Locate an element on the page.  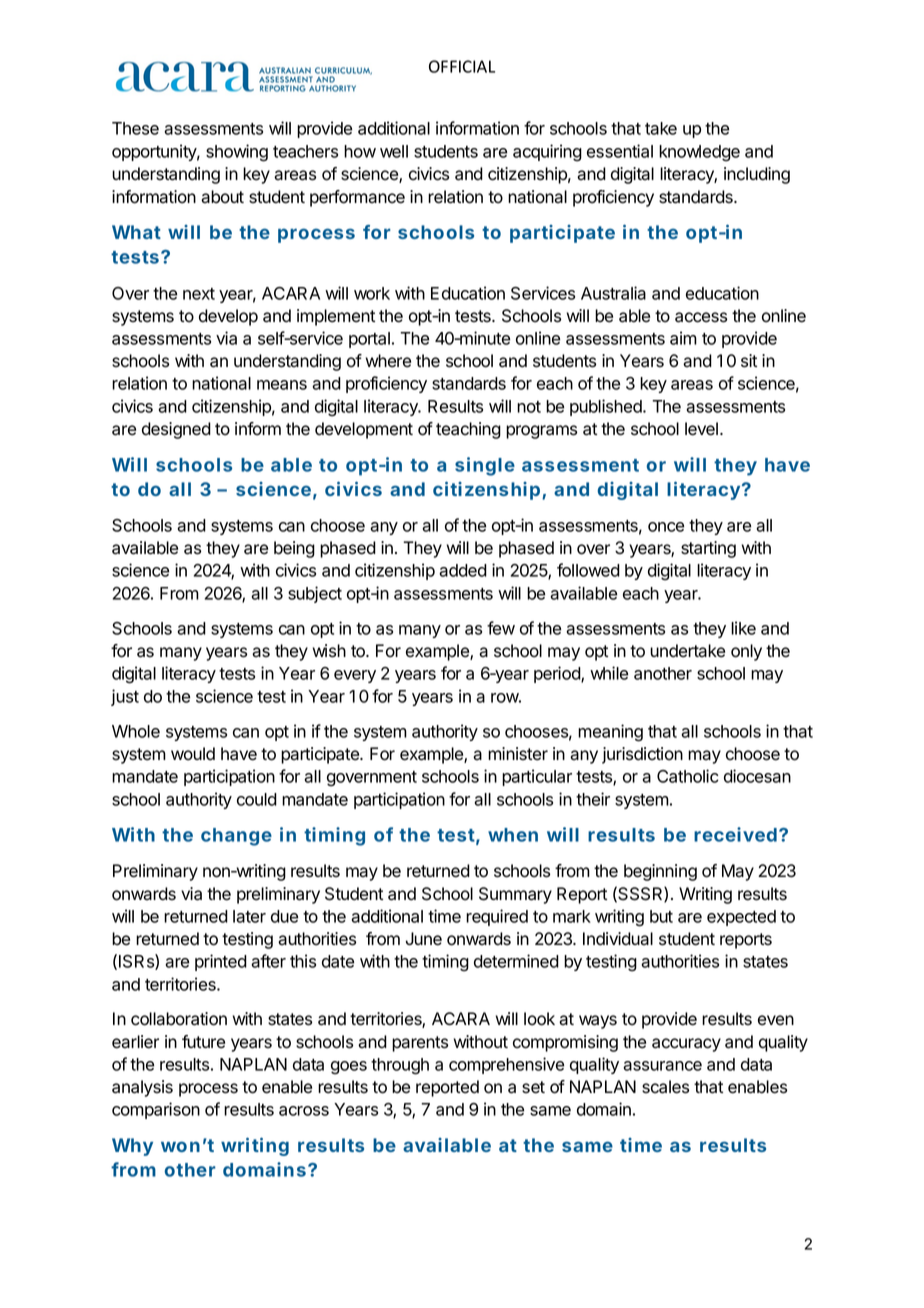
like is located at coordinates (743, 628).
